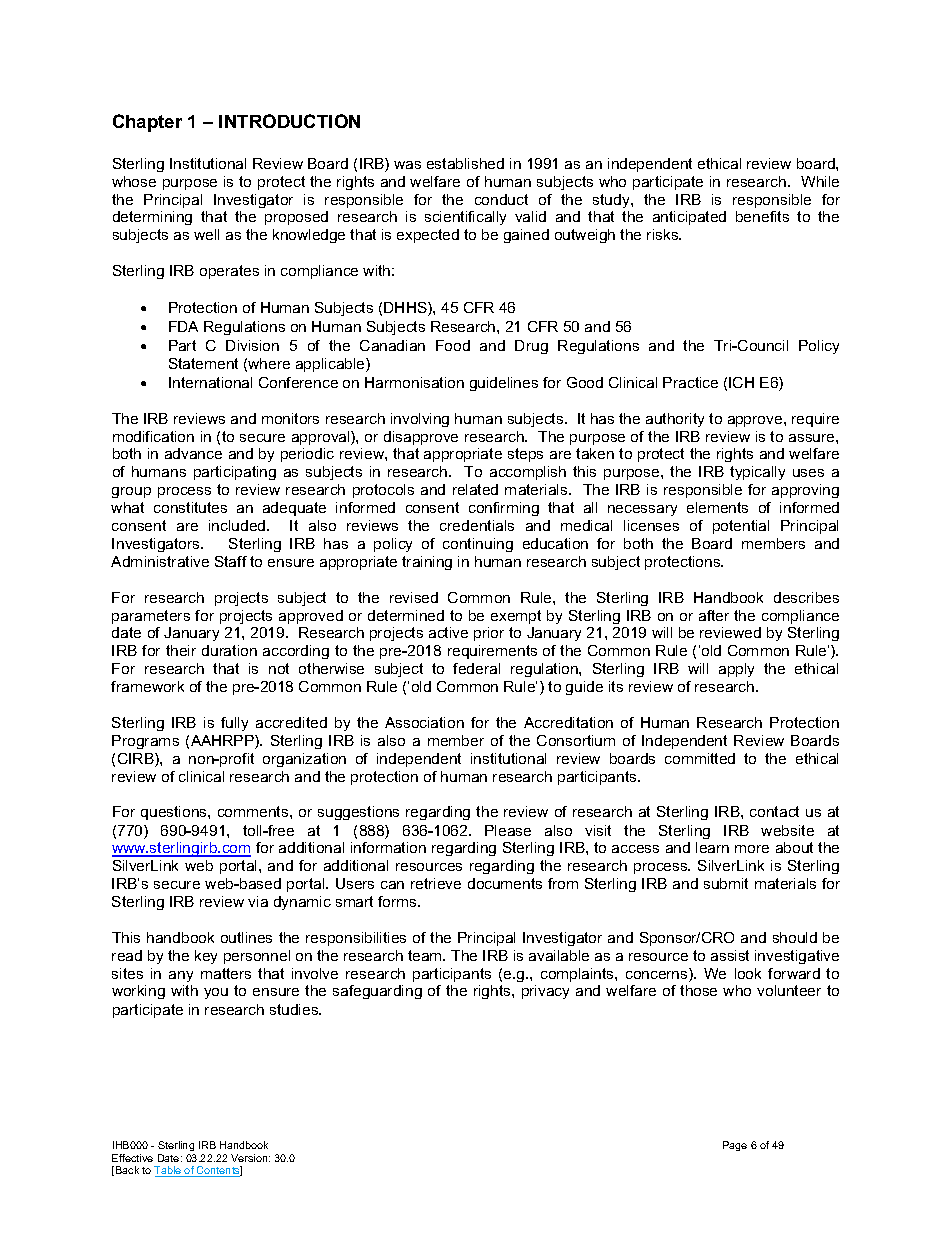 The width and height of the screenshot is (952, 1233). I want to click on International, so click(210, 382).
